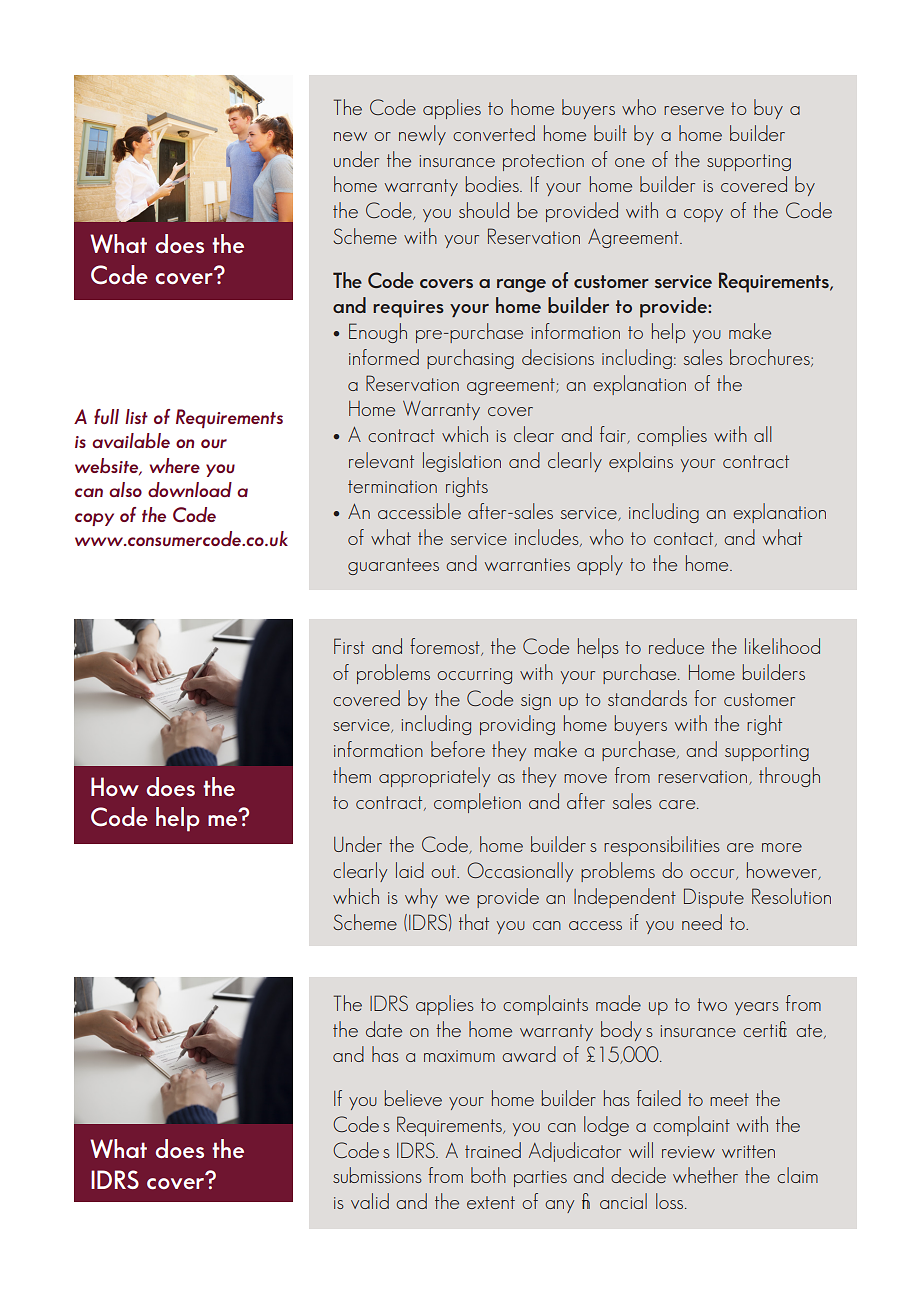  Describe the element at coordinates (422, 135) in the screenshot. I see `newly` at that location.
